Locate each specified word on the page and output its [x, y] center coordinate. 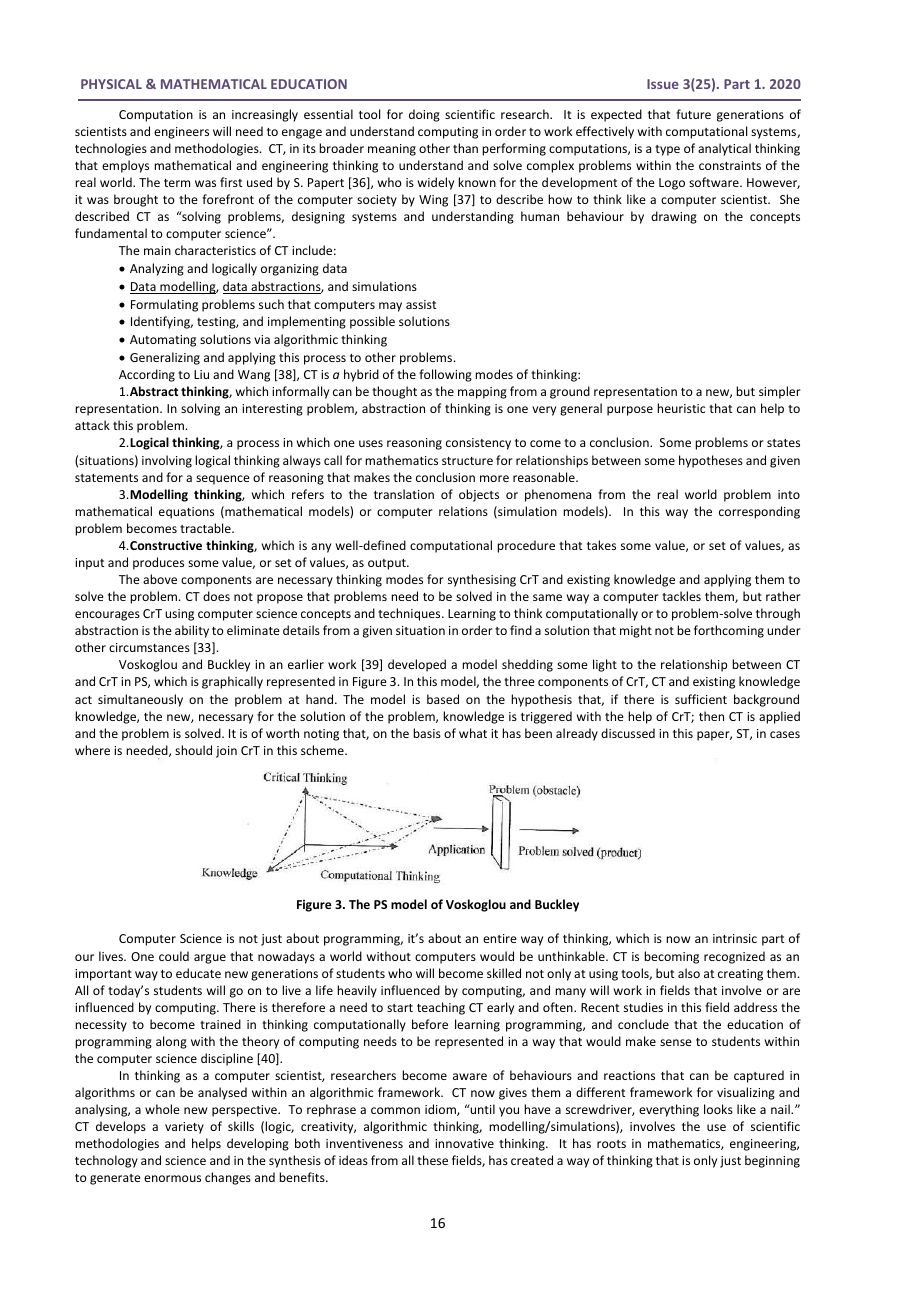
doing [424, 115]
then [711, 716]
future [693, 114]
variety [184, 1128]
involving [167, 461]
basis [427, 733]
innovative [464, 1143]
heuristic [681, 408]
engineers [181, 133]
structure [467, 461]
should [193, 750]
